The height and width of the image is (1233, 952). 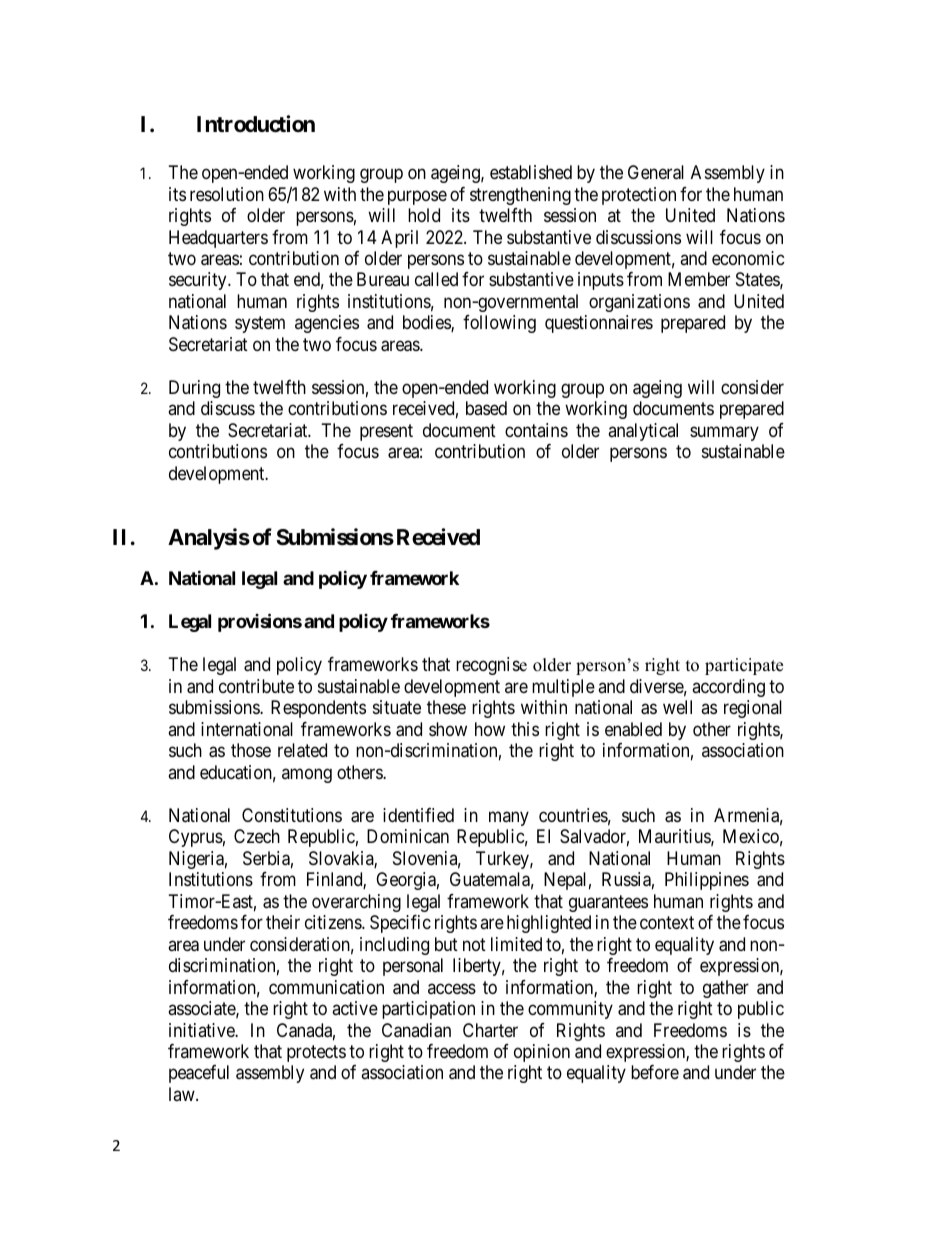 I want to click on based, so click(x=486, y=408).
